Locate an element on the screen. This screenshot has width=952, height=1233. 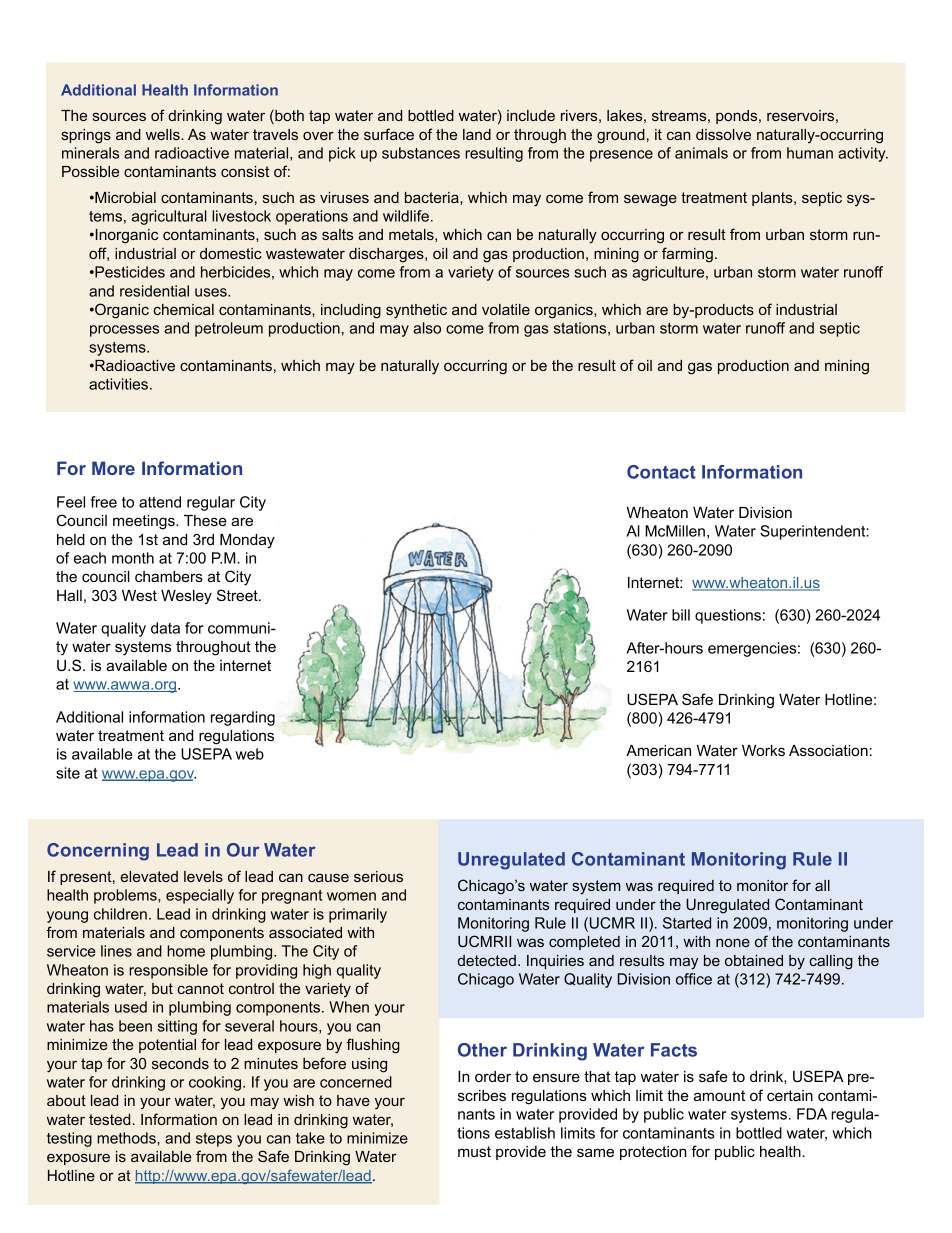
data is located at coordinates (165, 628).
